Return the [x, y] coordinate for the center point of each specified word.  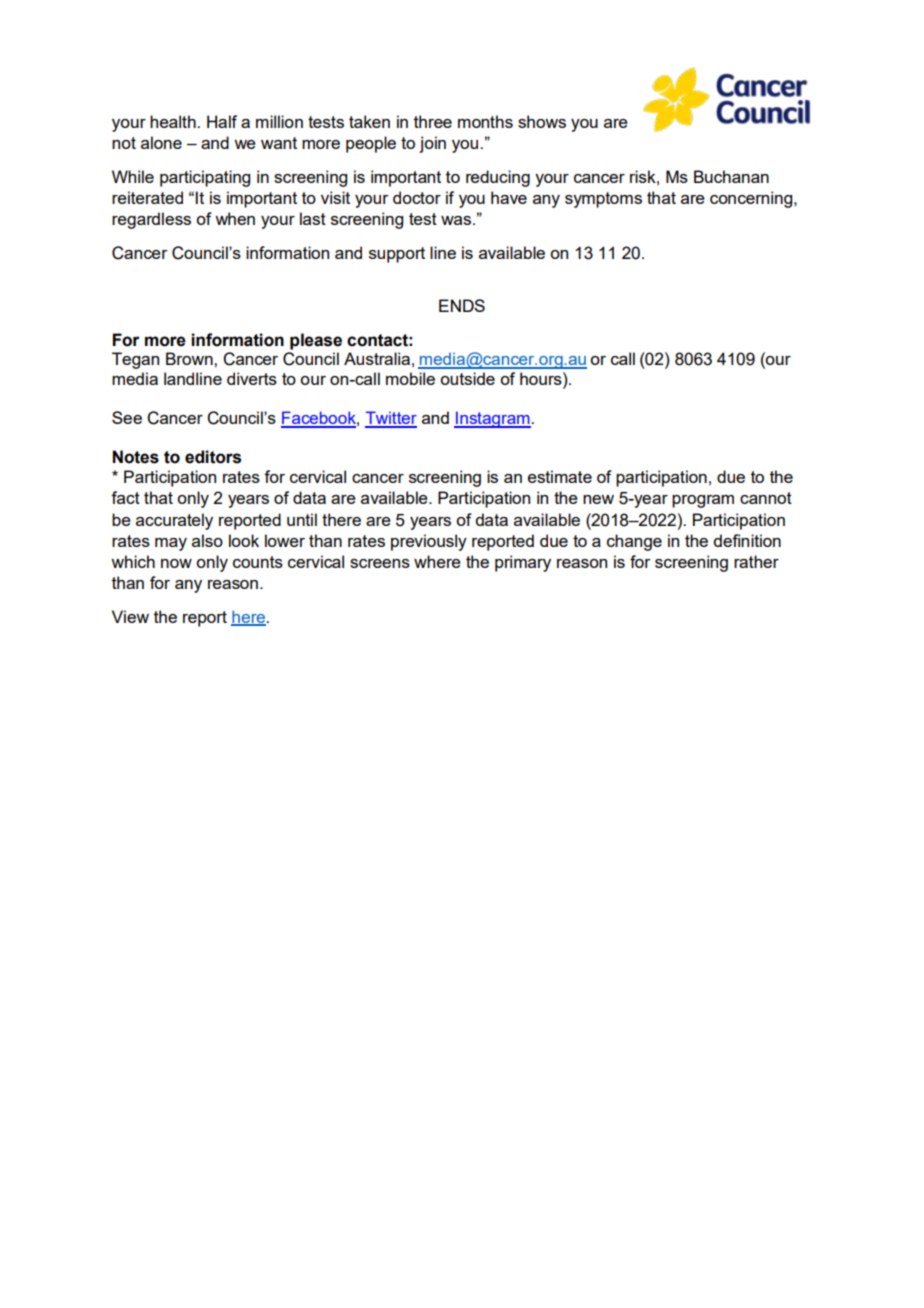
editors [213, 457]
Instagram [493, 419]
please [316, 341]
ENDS [462, 305]
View [130, 616]
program [703, 501]
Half [222, 121]
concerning [752, 199]
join [432, 144]
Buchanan [731, 176]
